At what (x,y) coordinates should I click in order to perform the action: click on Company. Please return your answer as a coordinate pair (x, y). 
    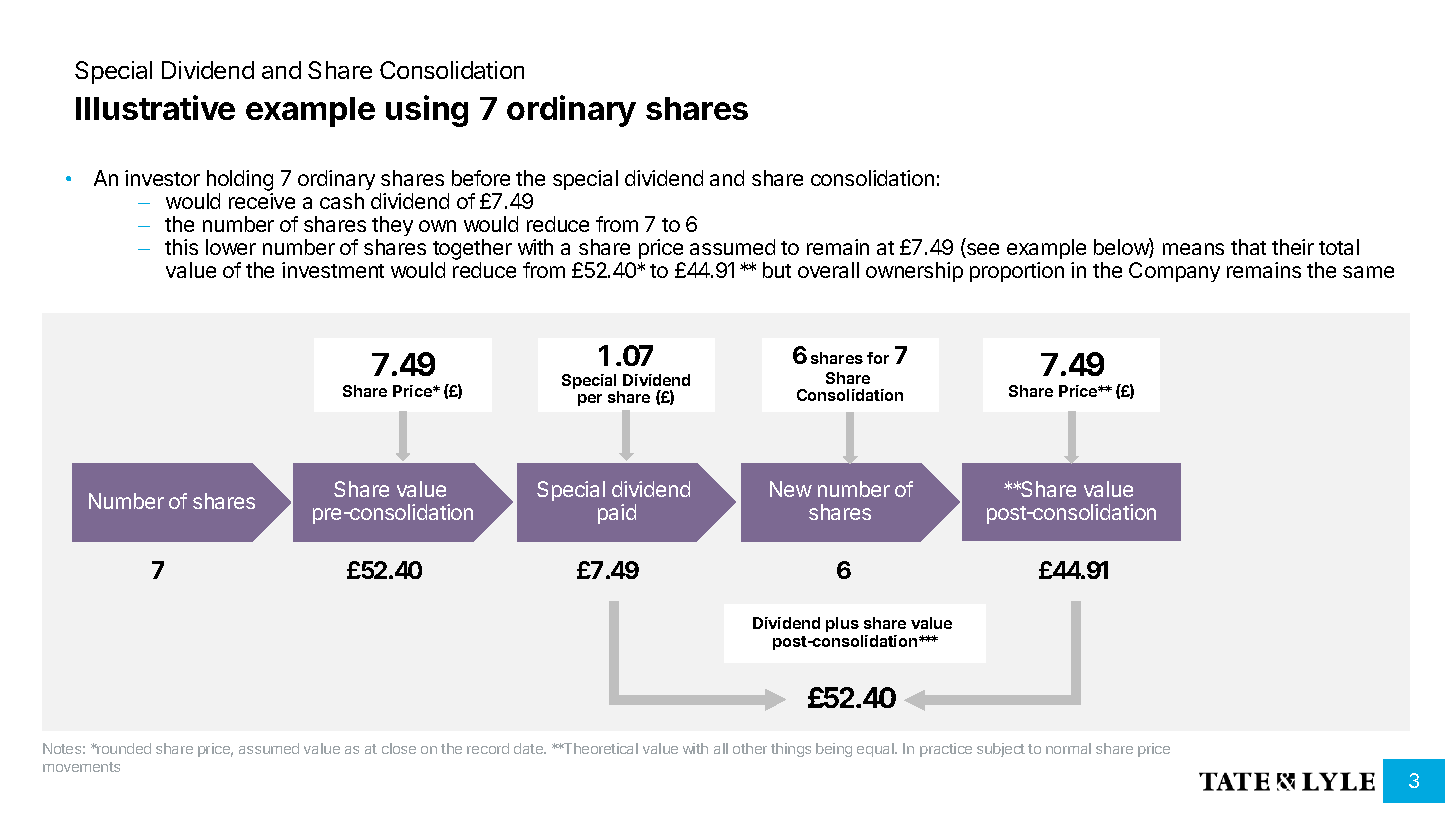
    Looking at the image, I should click on (1174, 272).
